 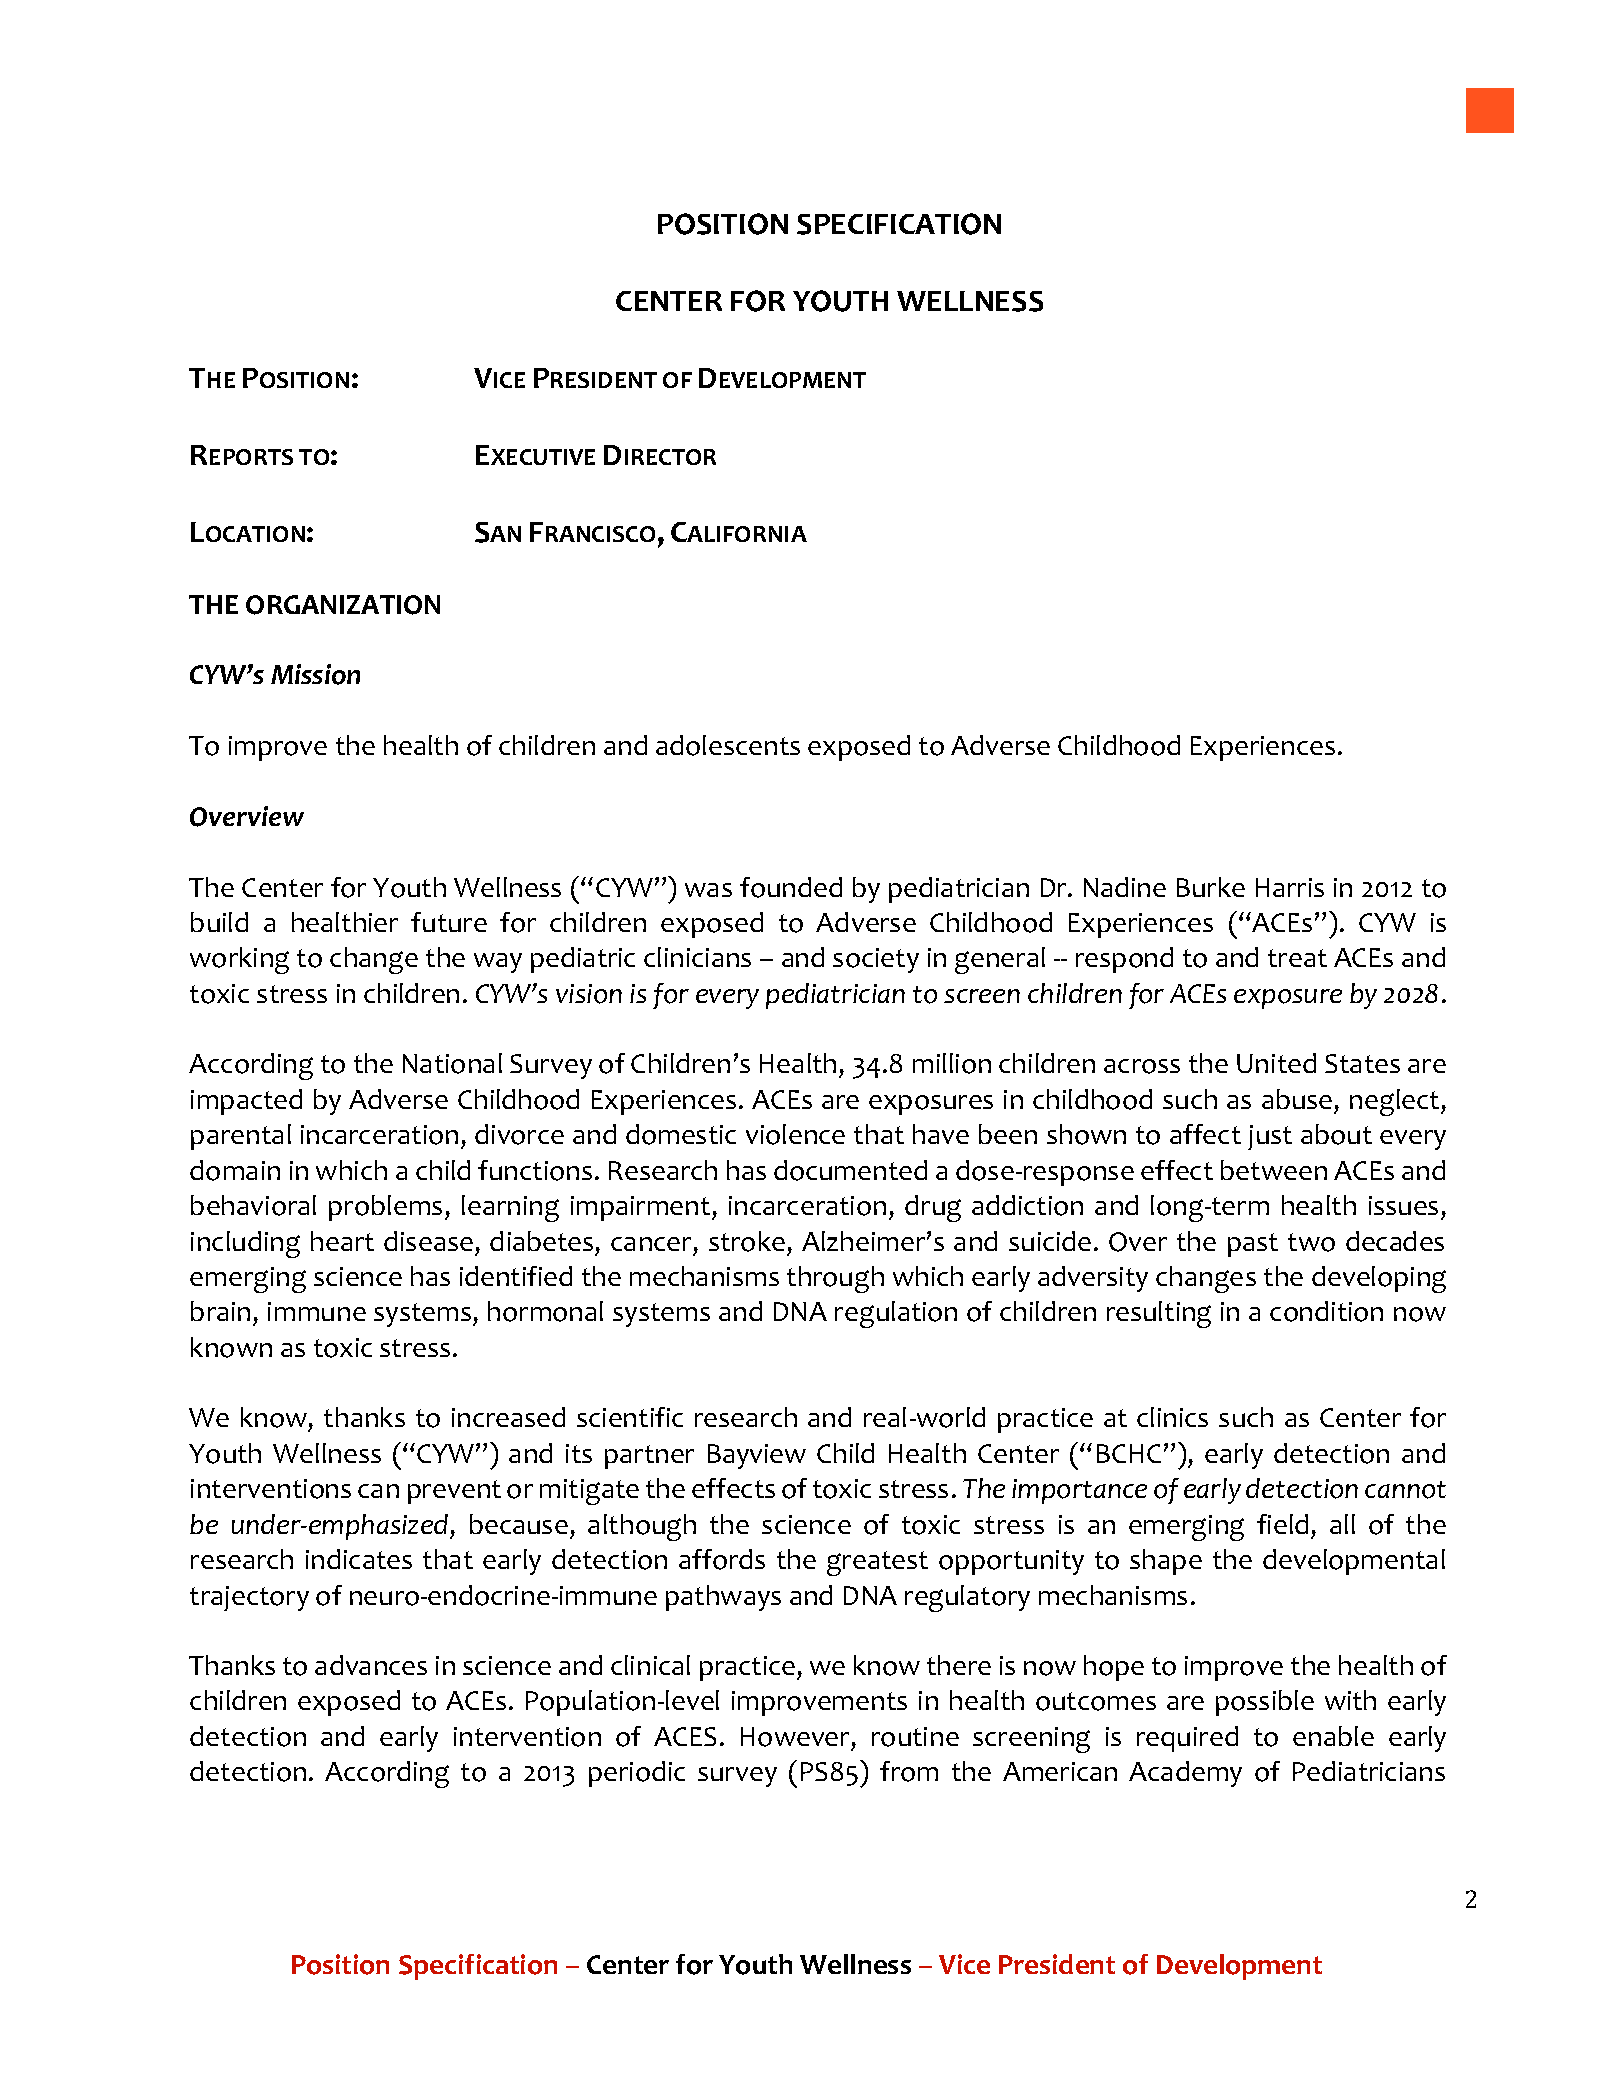 I want to click on problems, so click(x=385, y=1208).
